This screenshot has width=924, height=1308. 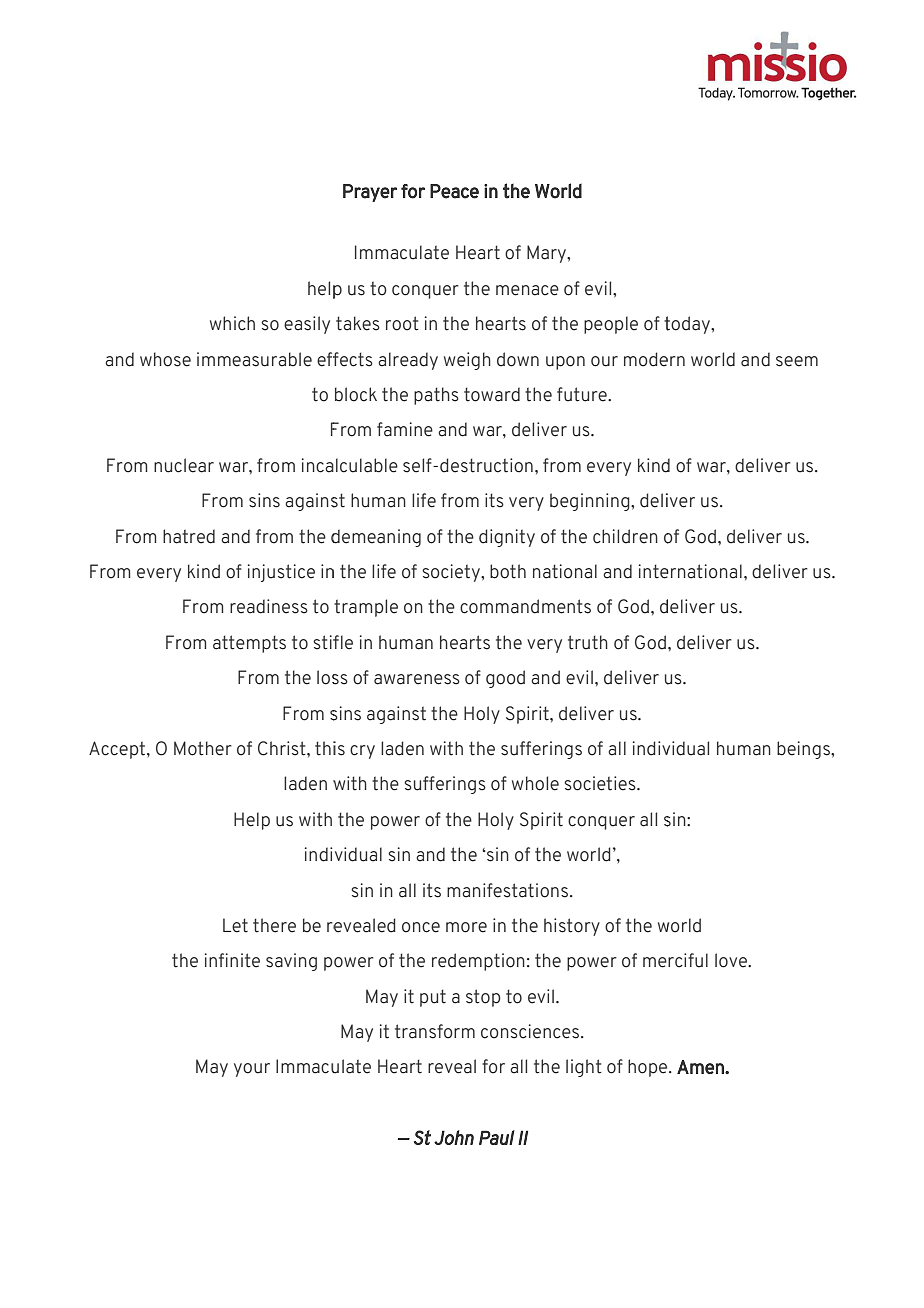 What do you see at coordinates (370, 193) in the screenshot?
I see `Prayer` at bounding box center [370, 193].
